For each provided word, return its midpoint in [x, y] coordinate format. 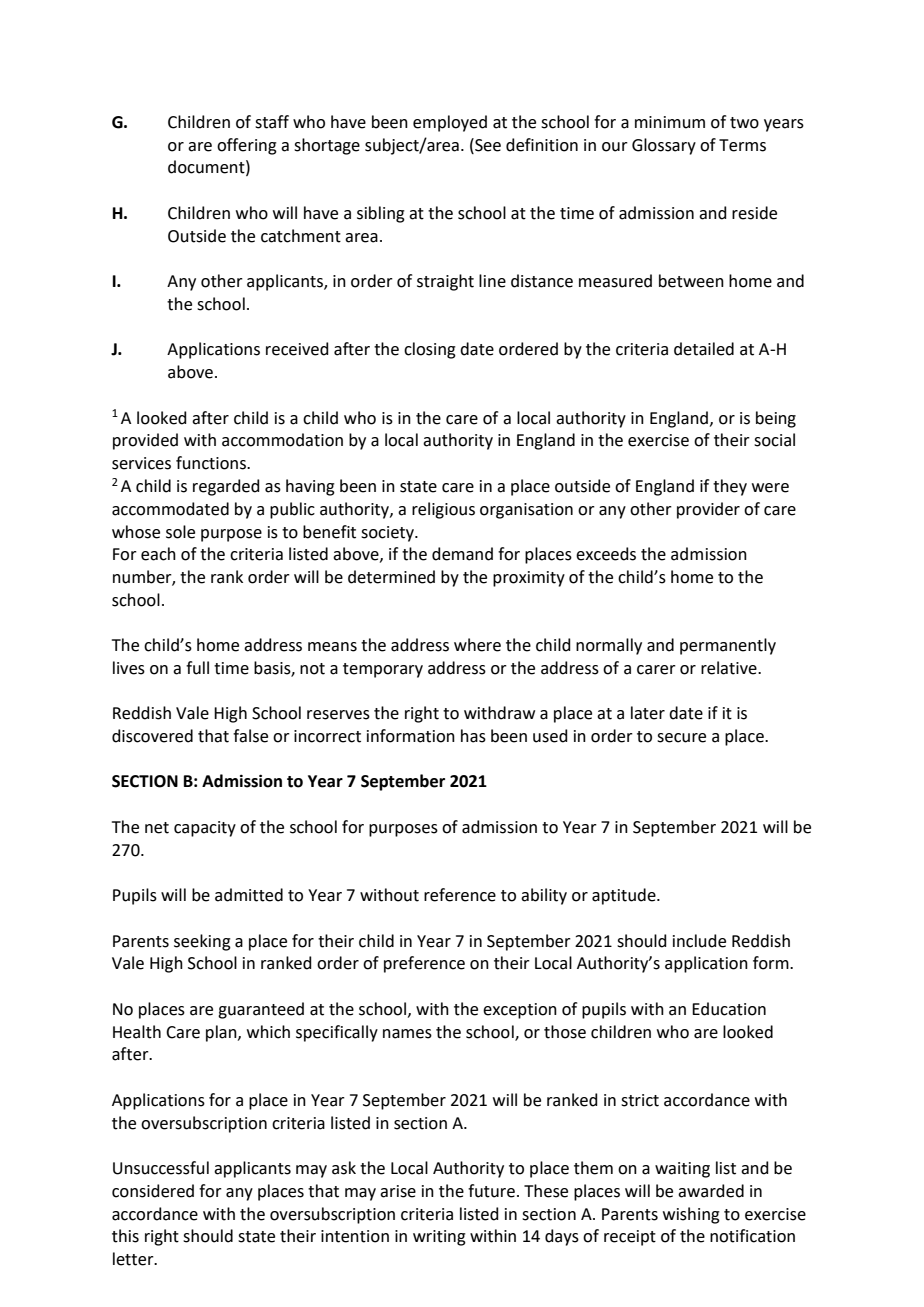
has [473, 736]
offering [247, 146]
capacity [205, 829]
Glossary [664, 146]
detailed [704, 349]
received [297, 349]
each [158, 554]
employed [450, 123]
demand [462, 554]
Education [729, 1009]
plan [222, 1033]
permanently [728, 646]
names [407, 1034]
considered [153, 1191]
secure [681, 738]
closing [430, 350]
